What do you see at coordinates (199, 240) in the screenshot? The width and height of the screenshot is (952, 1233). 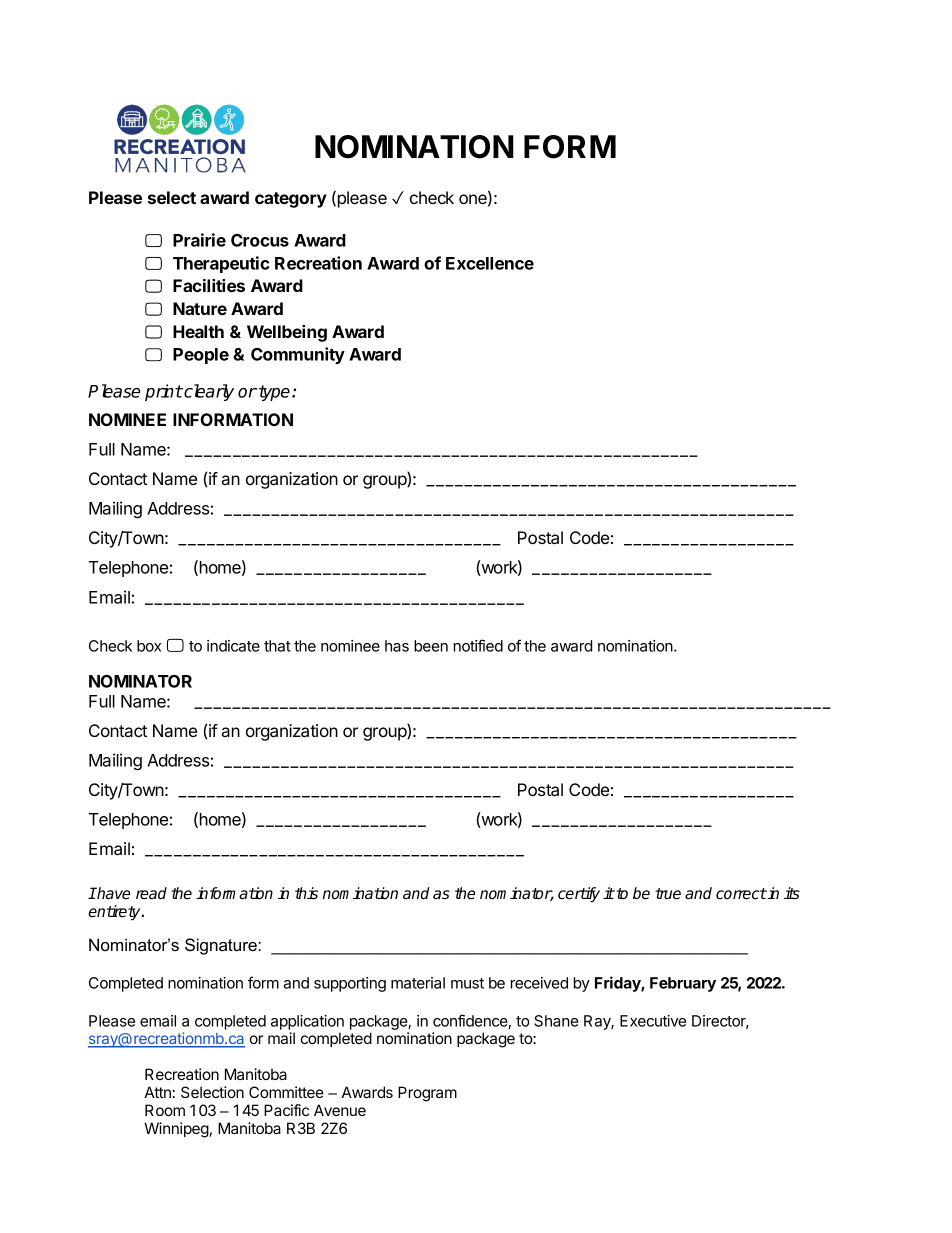 I see `Prairie` at bounding box center [199, 240].
